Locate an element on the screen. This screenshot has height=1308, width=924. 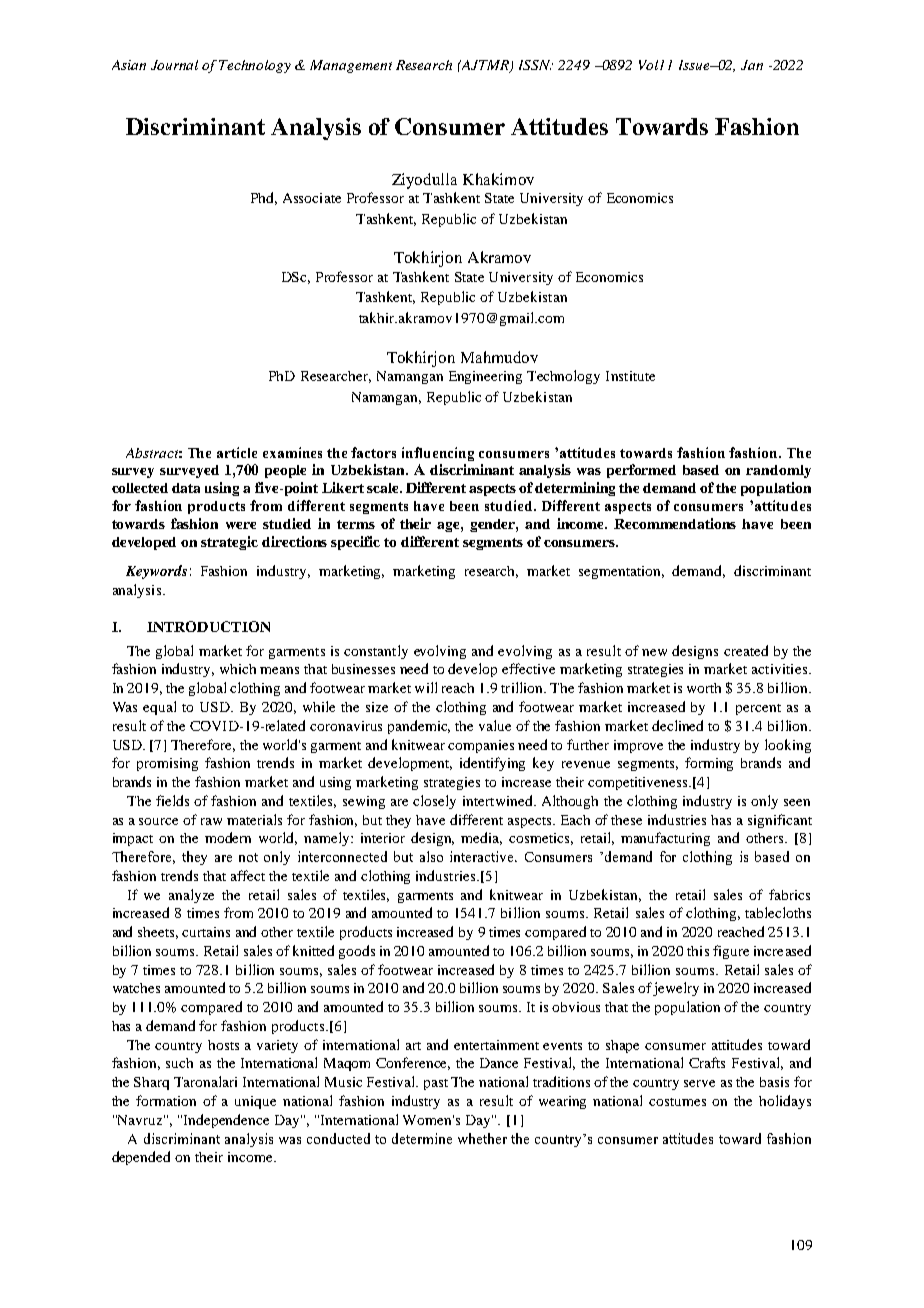
article is located at coordinates (237, 452).
